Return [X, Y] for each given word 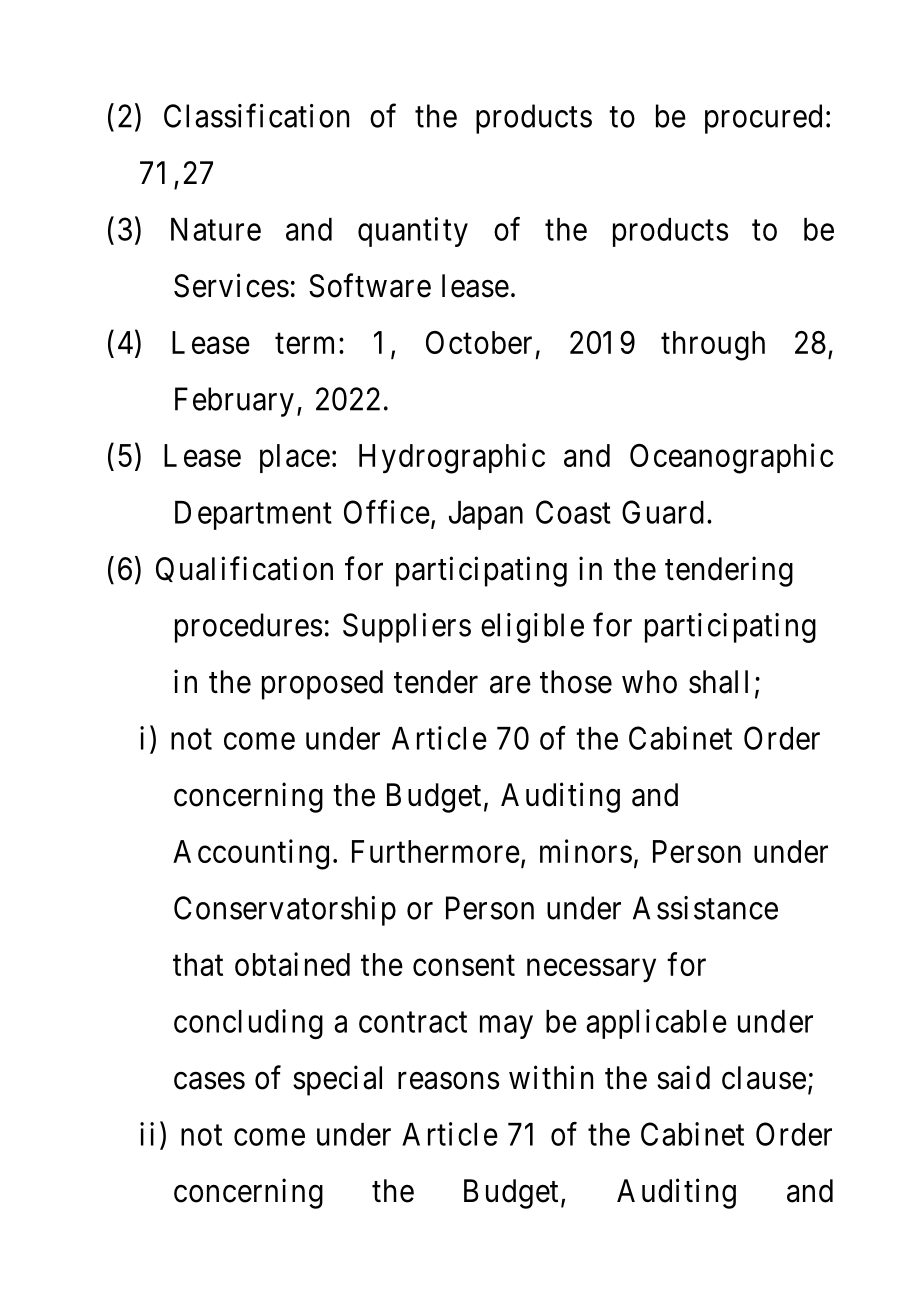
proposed [322, 685]
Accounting [251, 854]
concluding [248, 1024]
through [713, 346]
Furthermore [436, 851]
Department [253, 515]
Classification [256, 116]
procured [763, 119]
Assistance [705, 908]
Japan [486, 515]
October [479, 342]
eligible [532, 628]
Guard [663, 512]
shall [718, 682]
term [304, 343]
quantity [413, 232]
